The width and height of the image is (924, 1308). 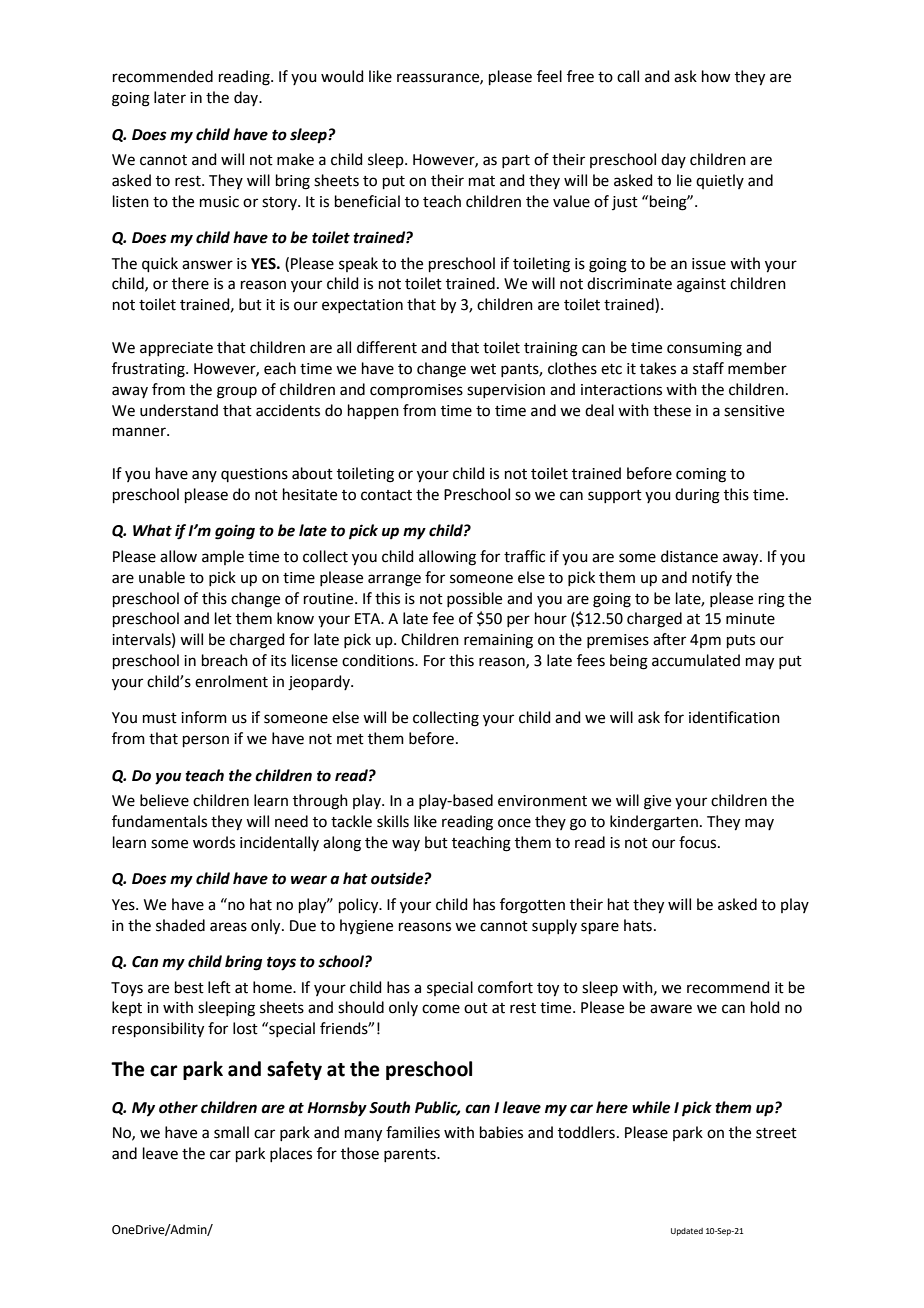 What do you see at coordinates (628, 76) in the image?
I see `call` at bounding box center [628, 76].
